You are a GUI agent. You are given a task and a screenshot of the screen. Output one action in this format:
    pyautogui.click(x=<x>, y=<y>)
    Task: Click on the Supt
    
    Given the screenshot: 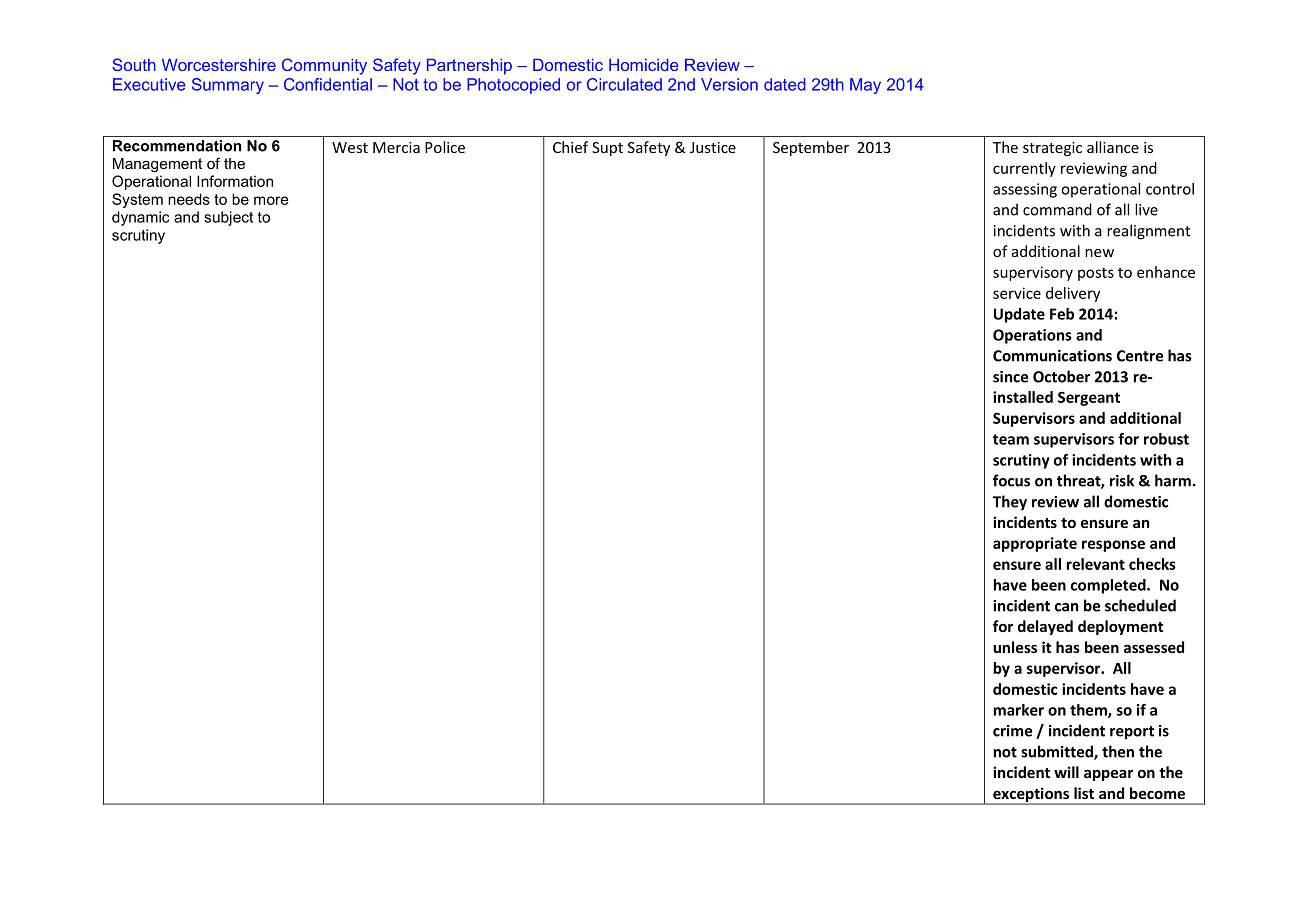 What is the action you would take?
    pyautogui.click(x=607, y=149)
